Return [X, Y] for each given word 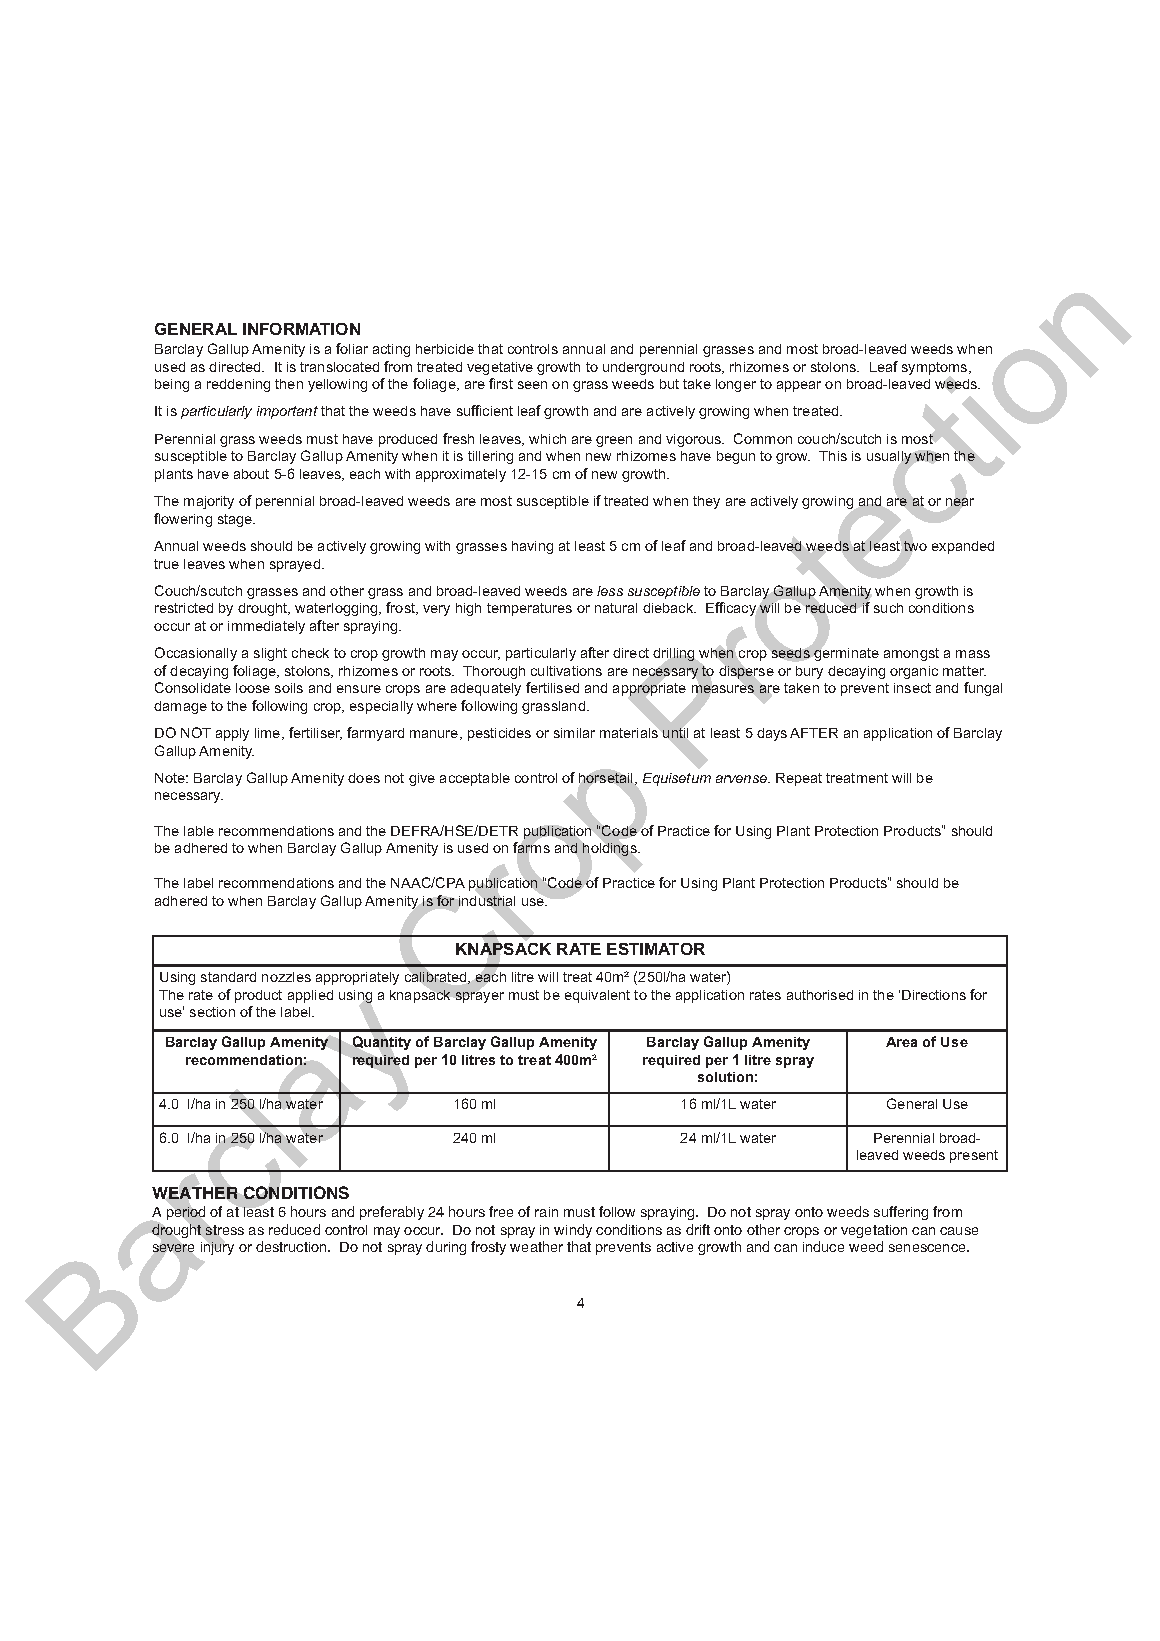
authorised [820, 995]
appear [799, 386]
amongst [911, 654]
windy [573, 1231]
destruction [292, 1246]
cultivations [566, 671]
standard [228, 977]
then [289, 384]
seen [532, 385]
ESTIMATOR [656, 949]
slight [270, 654]
